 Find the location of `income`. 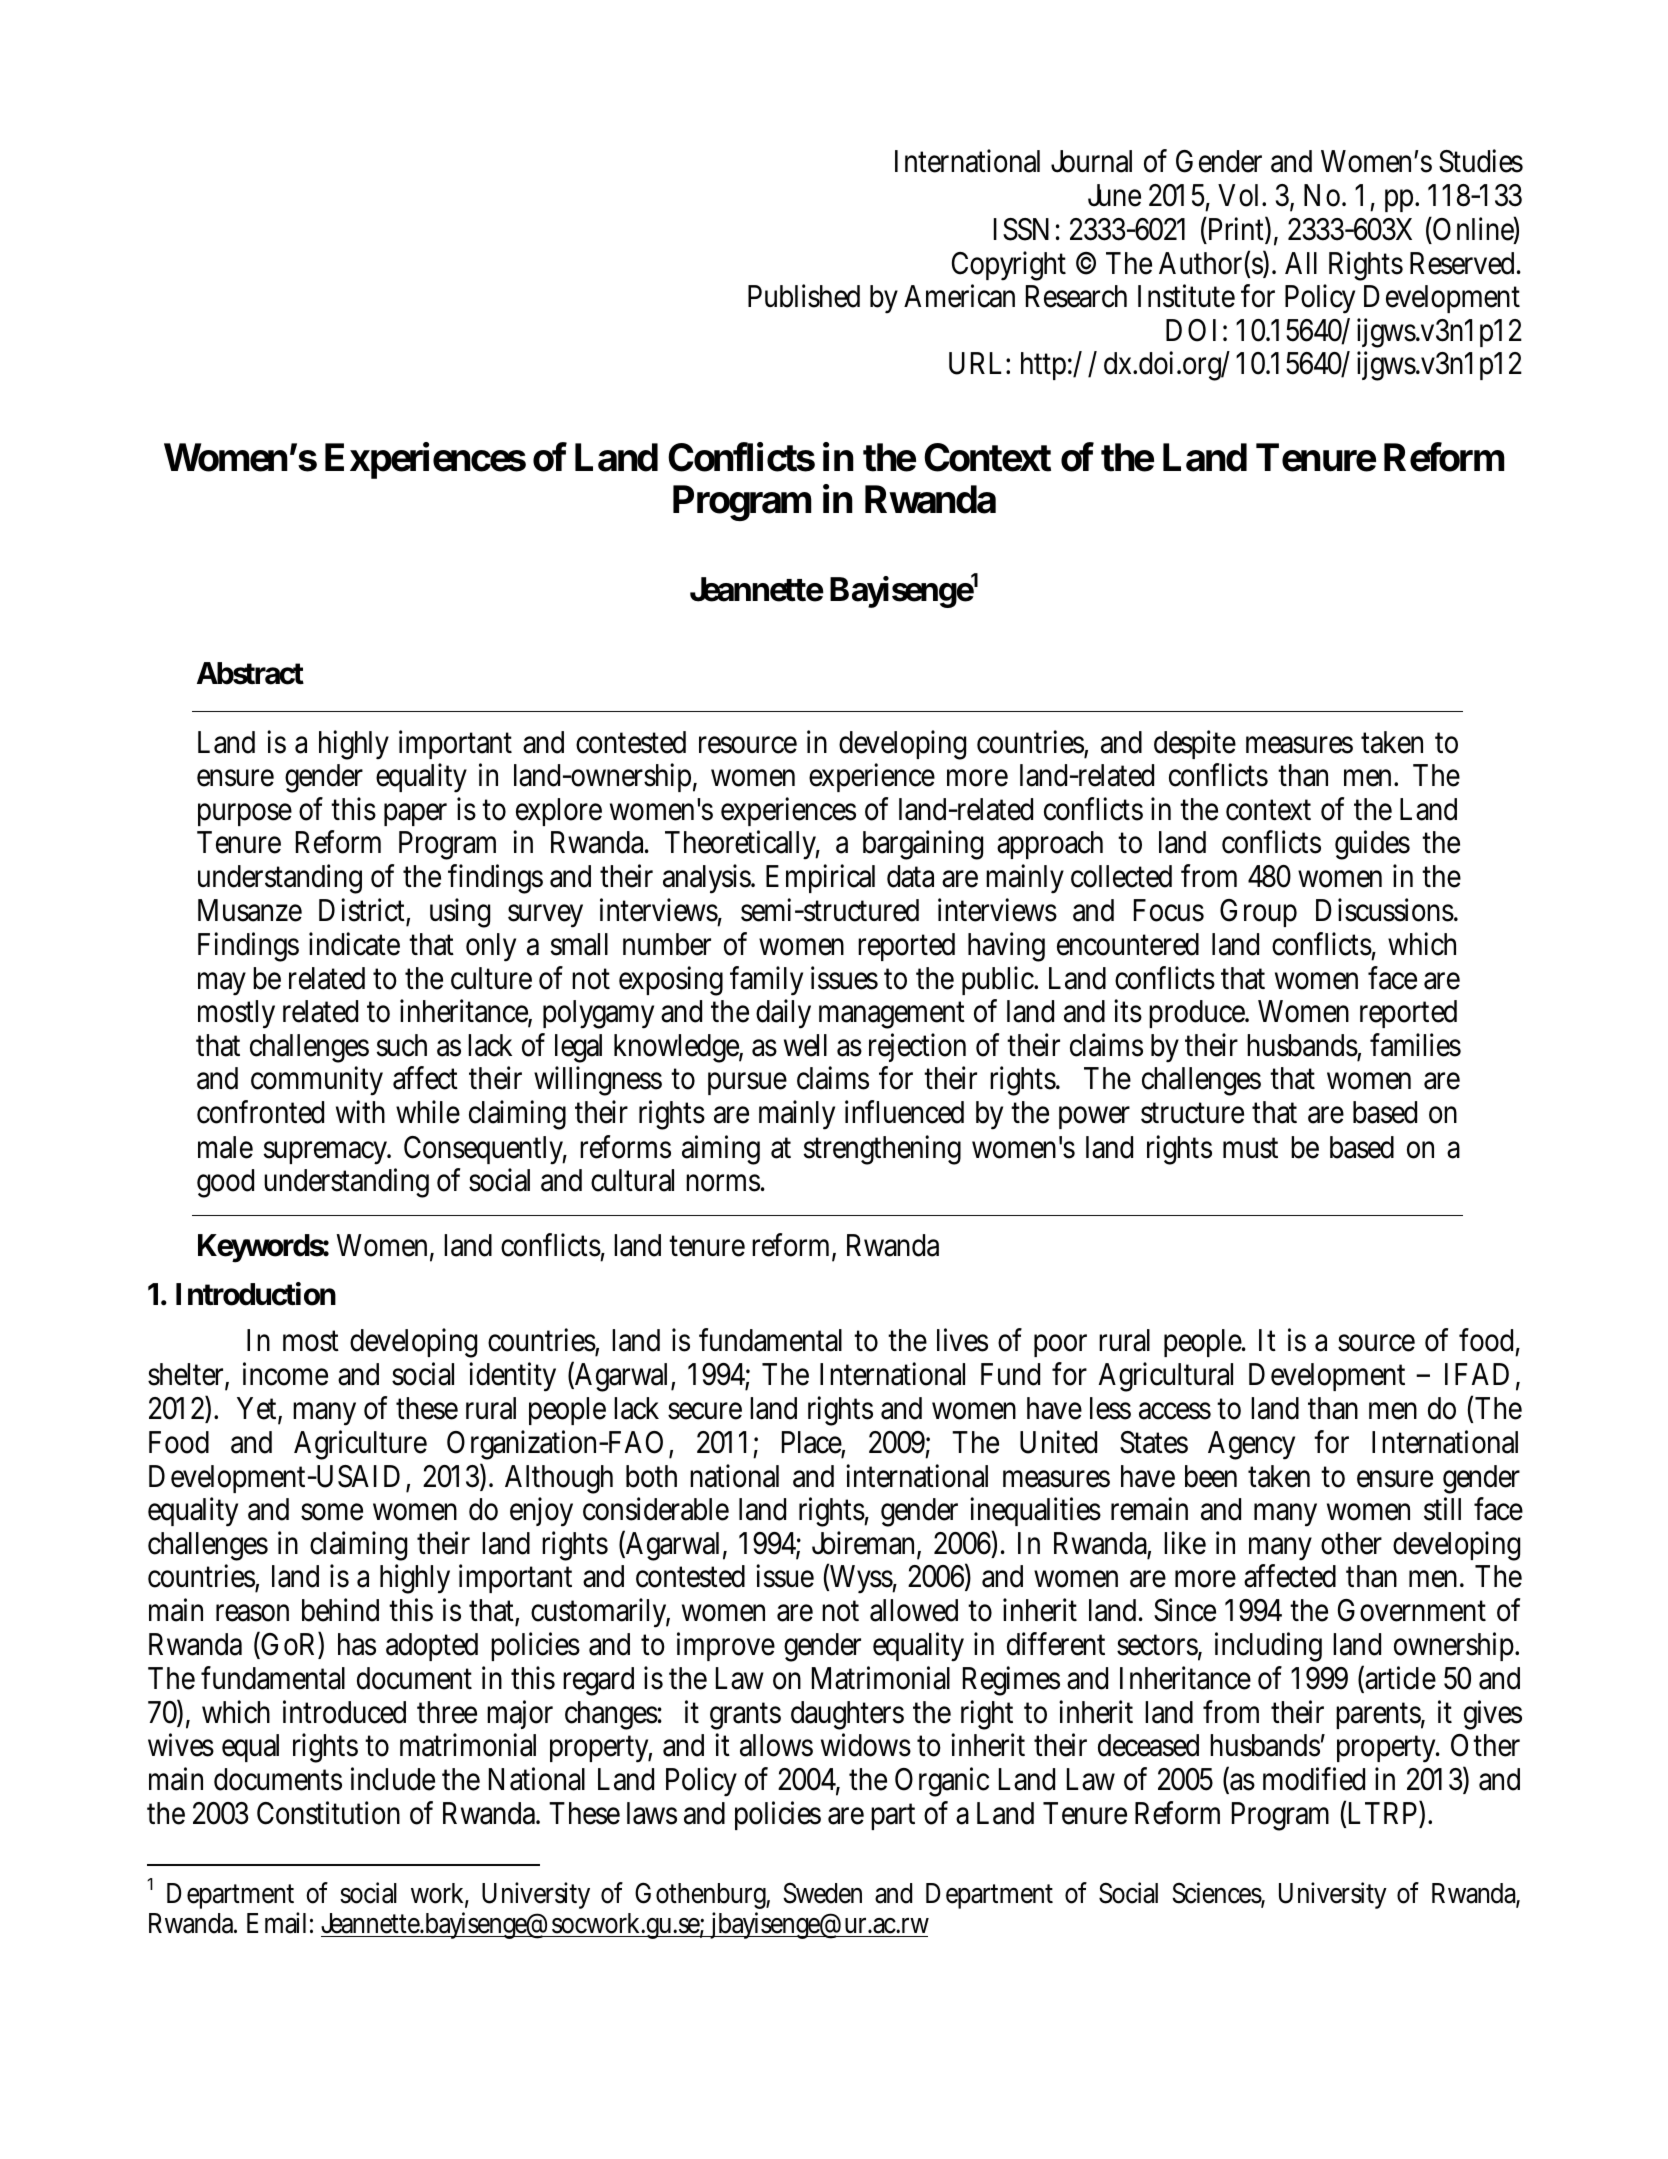

income is located at coordinates (285, 1374).
